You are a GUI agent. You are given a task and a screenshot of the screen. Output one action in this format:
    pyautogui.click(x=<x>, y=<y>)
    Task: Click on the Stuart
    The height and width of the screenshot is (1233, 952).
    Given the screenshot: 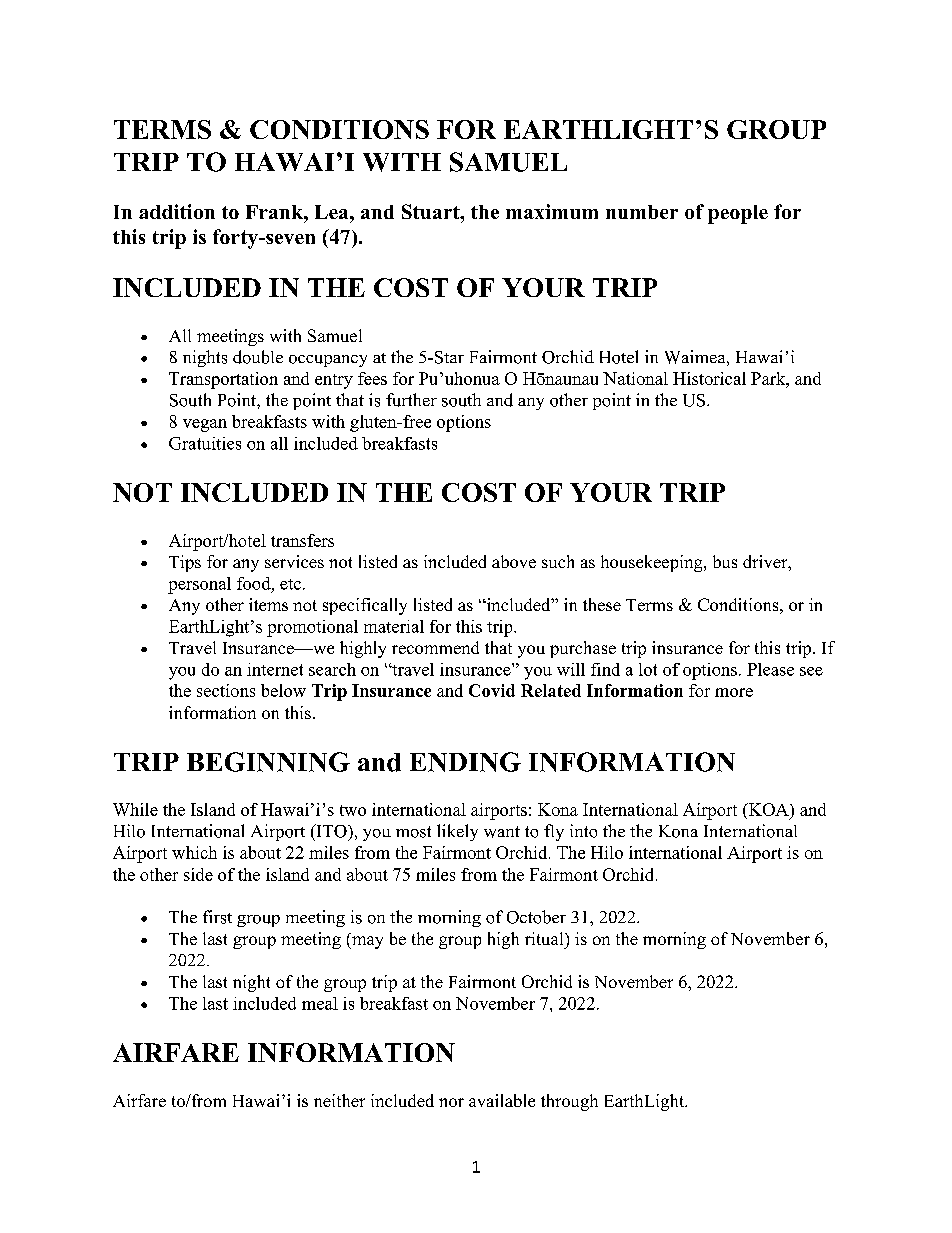 What is the action you would take?
    pyautogui.click(x=432, y=211)
